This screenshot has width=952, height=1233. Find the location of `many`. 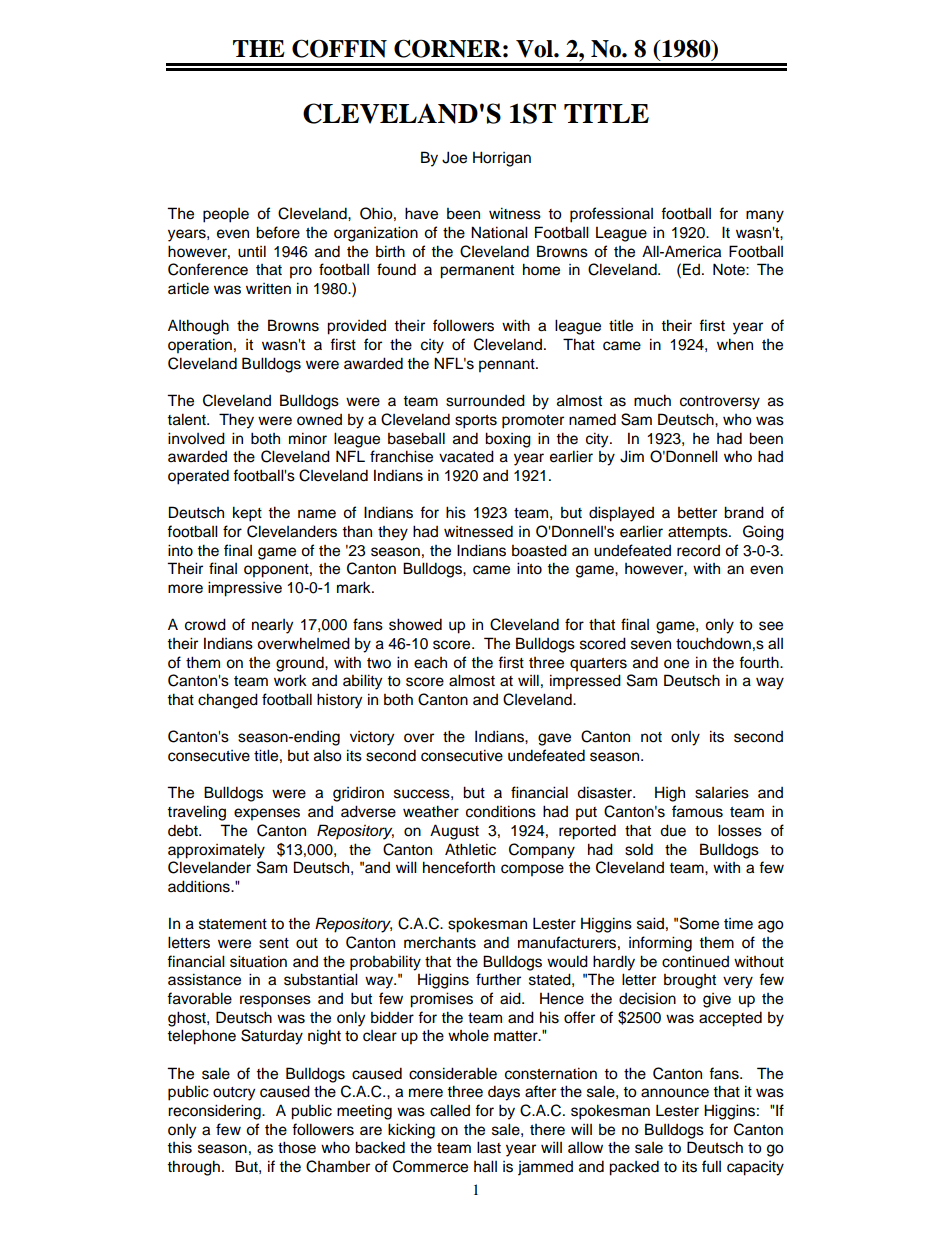

many is located at coordinates (765, 216).
